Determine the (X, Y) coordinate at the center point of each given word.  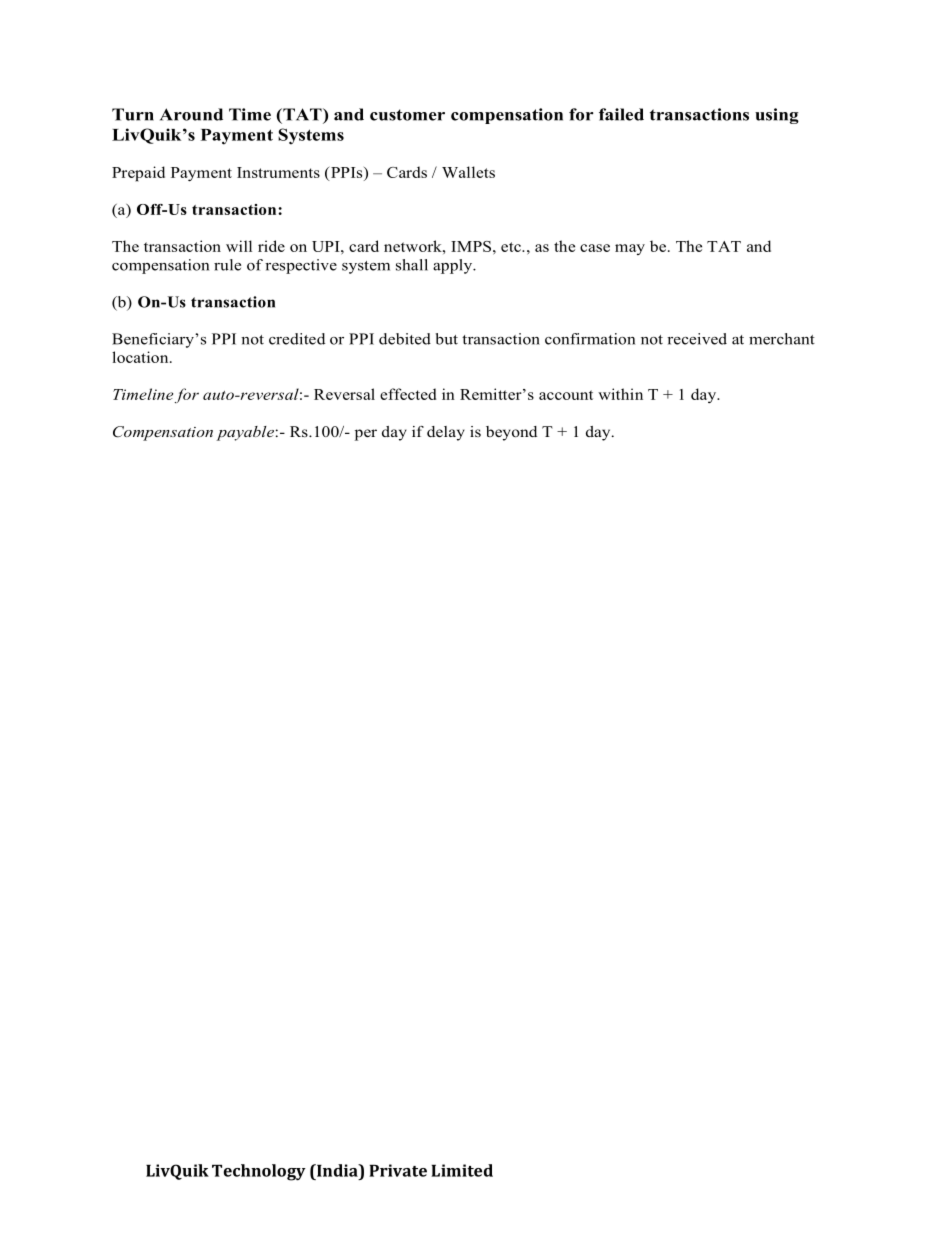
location (141, 357)
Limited (462, 1170)
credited (297, 339)
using (777, 116)
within (620, 394)
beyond (511, 433)
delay (446, 433)
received (697, 339)
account (566, 395)
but (447, 339)
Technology (259, 1172)
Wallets (468, 172)
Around (191, 114)
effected (408, 394)
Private (398, 1170)
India (337, 1170)
